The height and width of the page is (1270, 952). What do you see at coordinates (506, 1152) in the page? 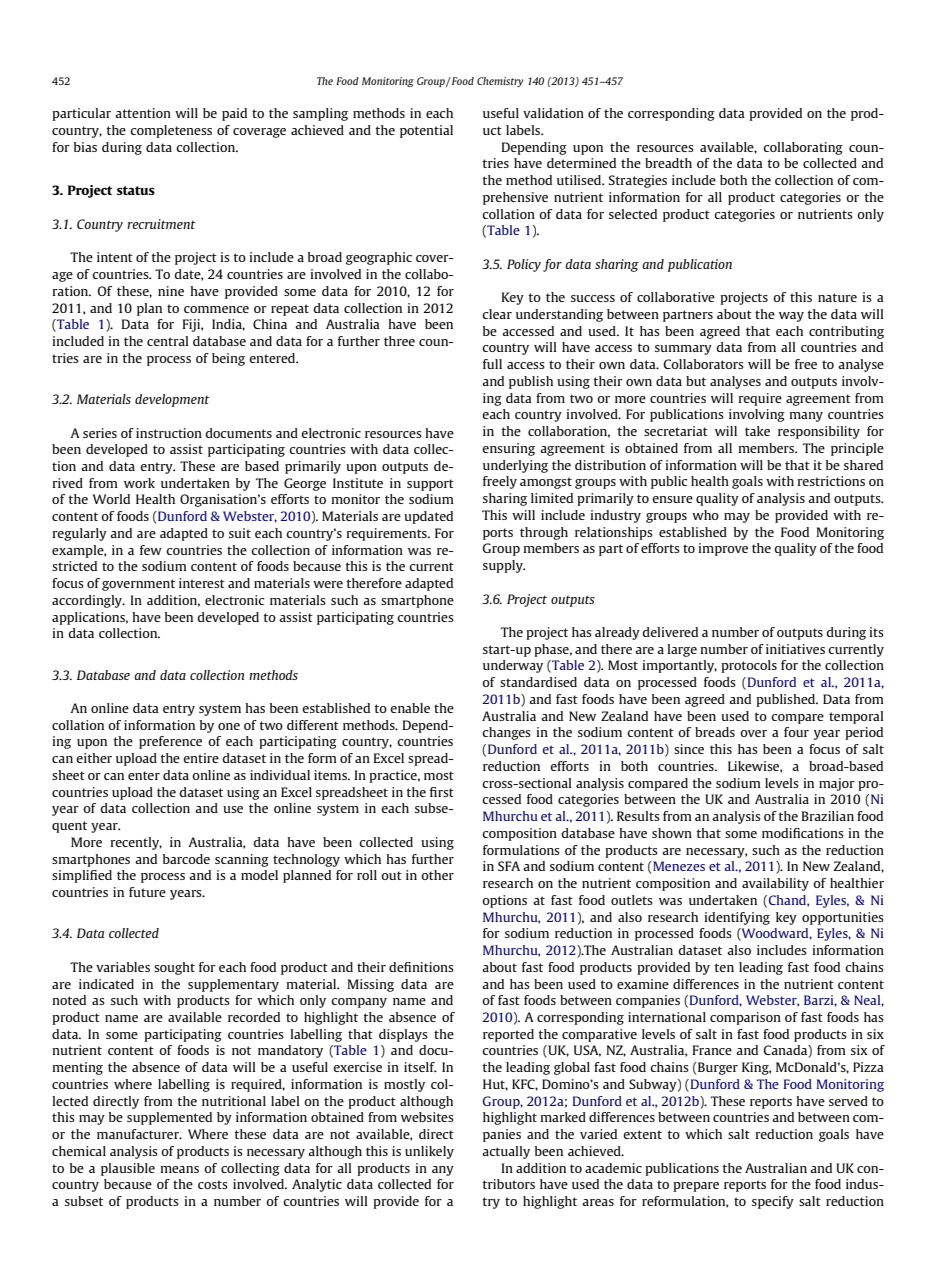
I see `actually` at bounding box center [506, 1152].
